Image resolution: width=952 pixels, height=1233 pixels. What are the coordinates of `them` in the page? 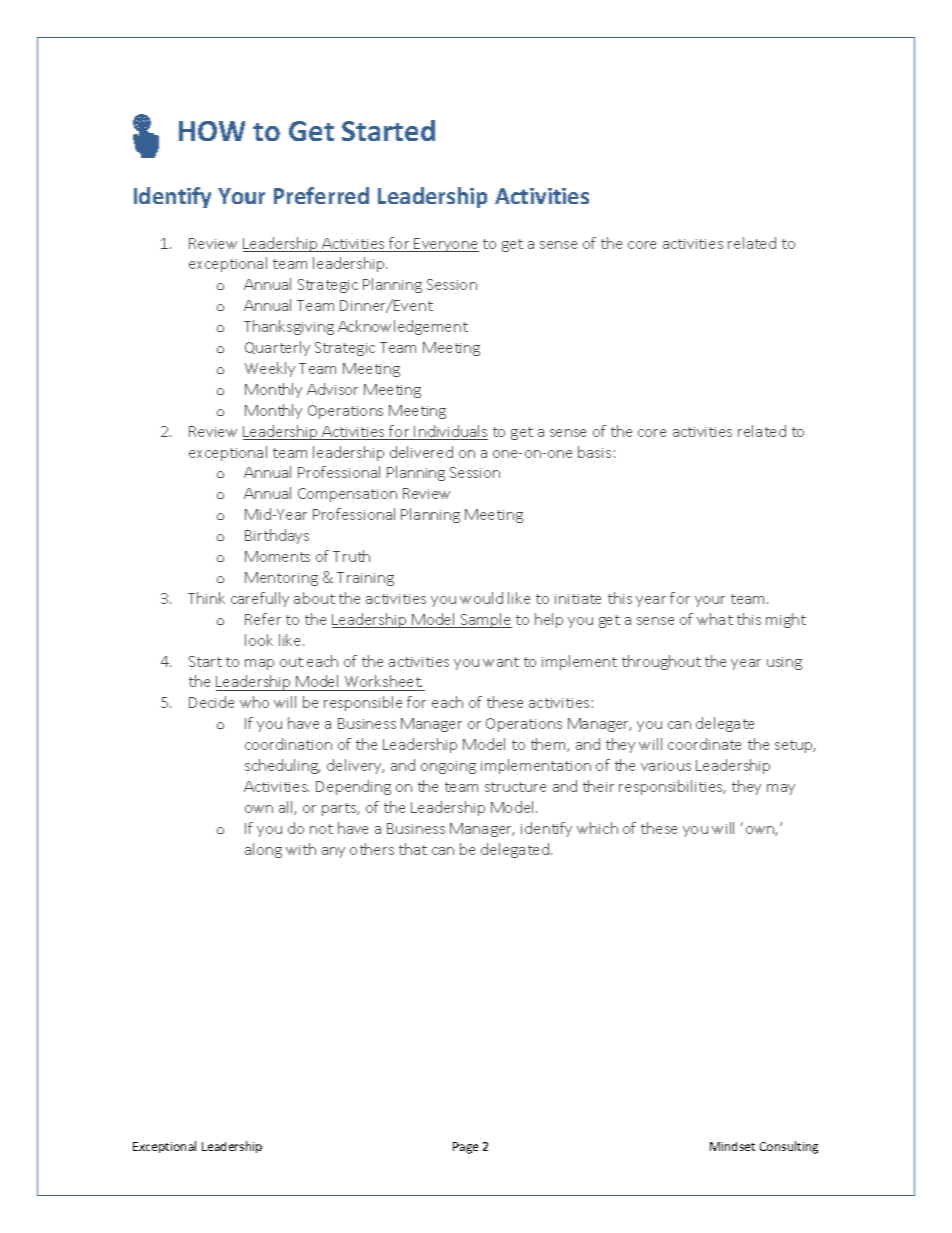 It's located at (549, 745).
